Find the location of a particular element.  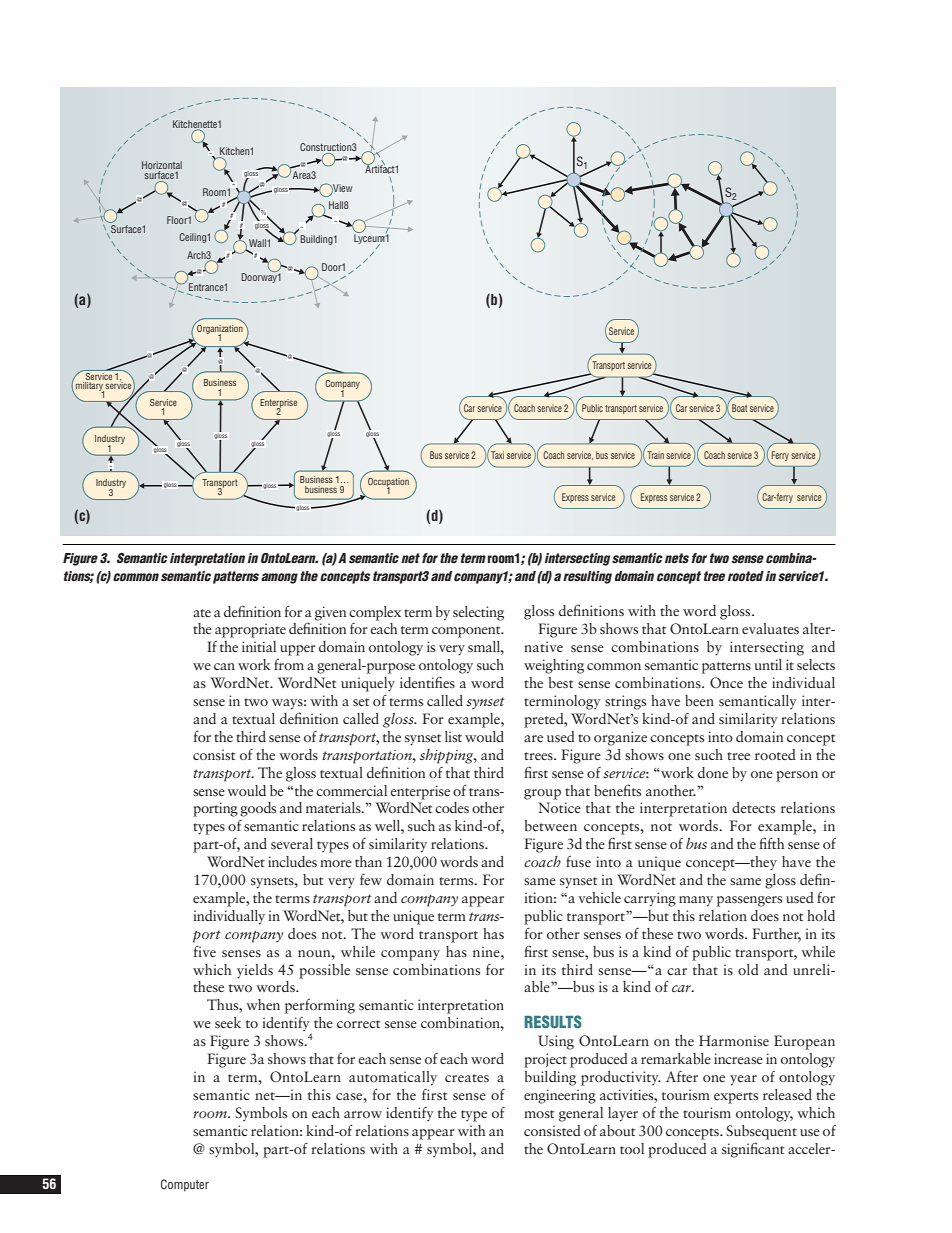

passengers is located at coordinates (749, 901).
